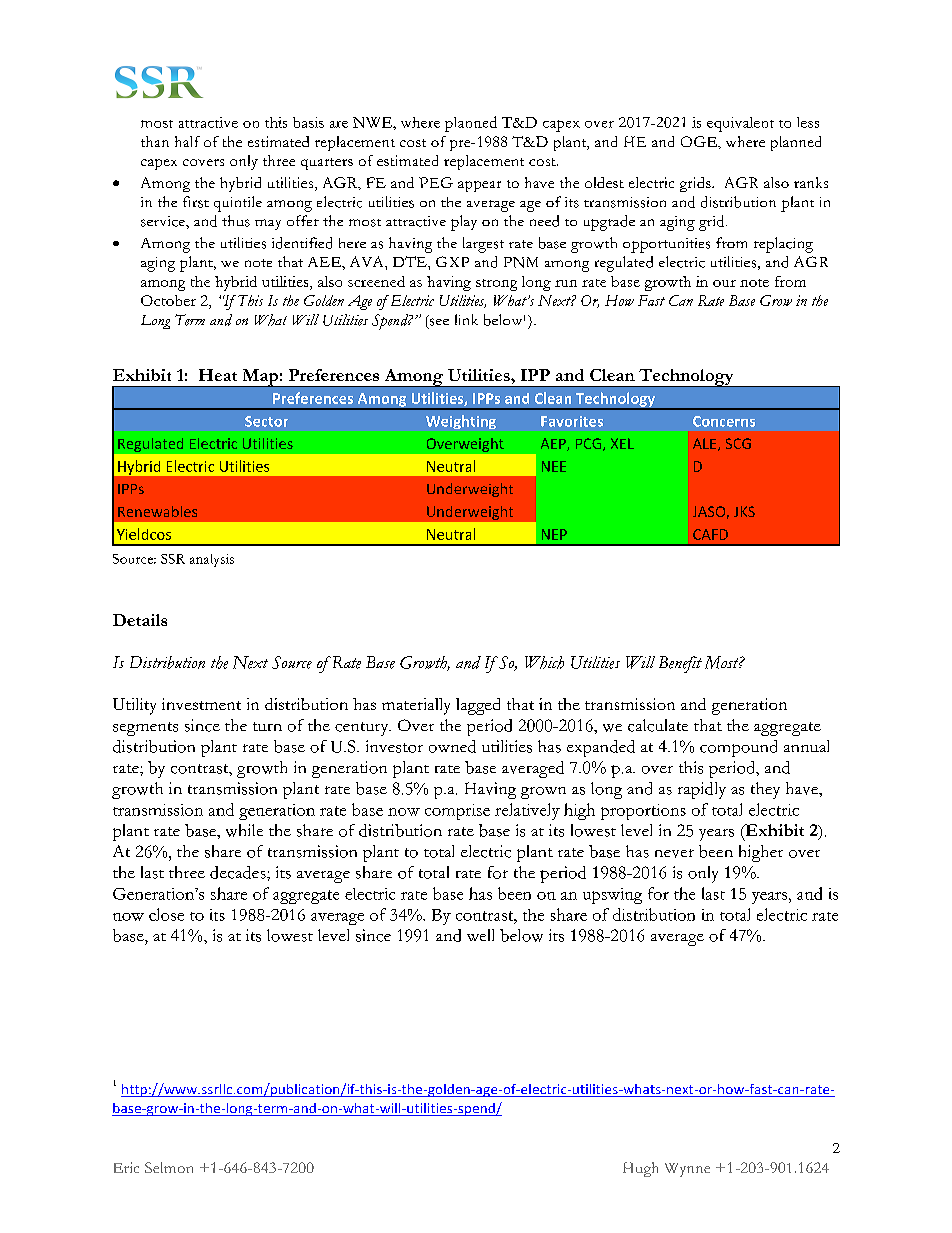 This image has height=1233, width=952. Describe the element at coordinates (461, 422) in the image. I see `Weighting` at that location.
